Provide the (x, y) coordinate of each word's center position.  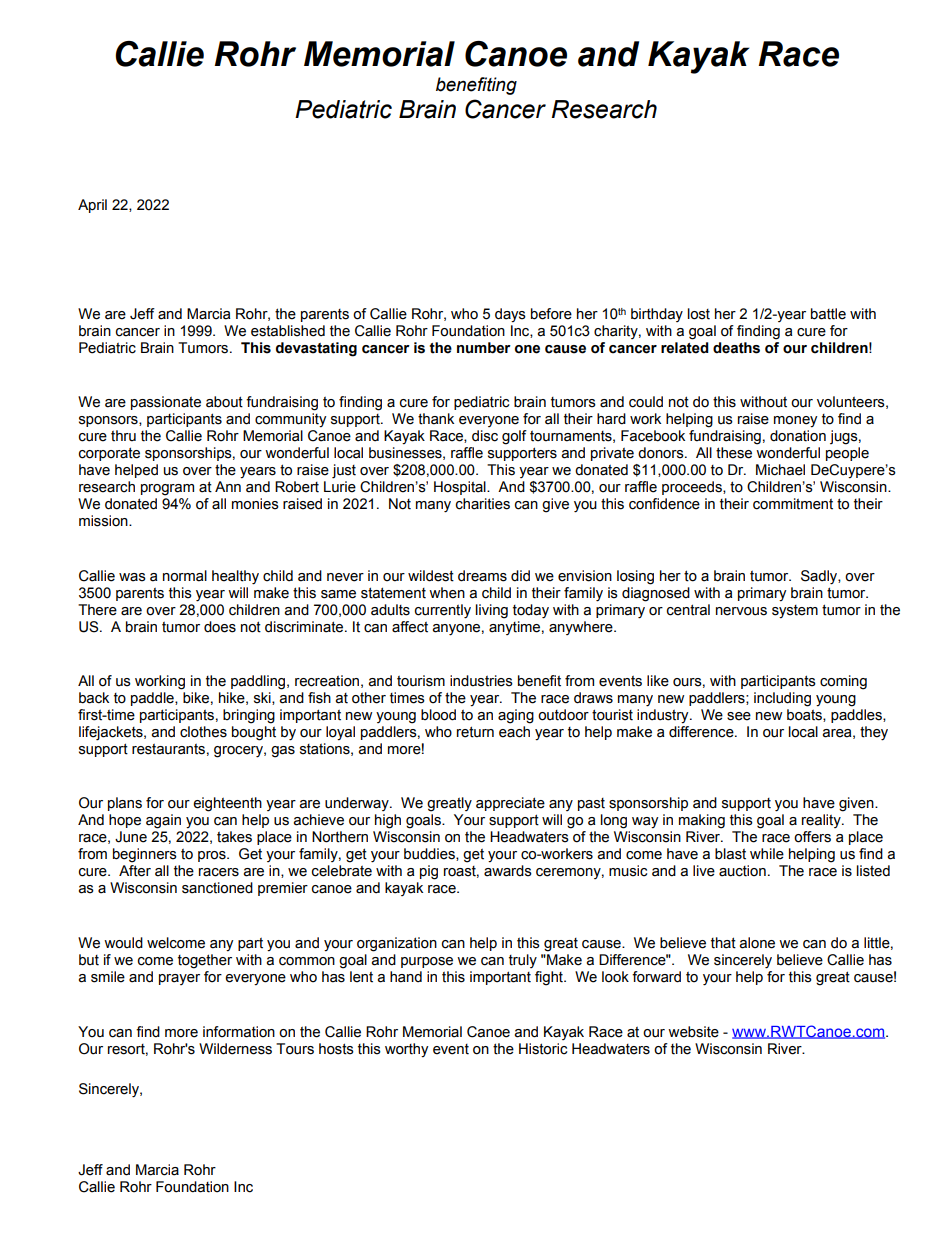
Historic (543, 1049)
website (693, 1032)
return (475, 732)
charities (483, 504)
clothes (203, 732)
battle (828, 314)
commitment (793, 504)
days (510, 315)
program (167, 490)
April (92, 206)
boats (805, 715)
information (239, 1032)
